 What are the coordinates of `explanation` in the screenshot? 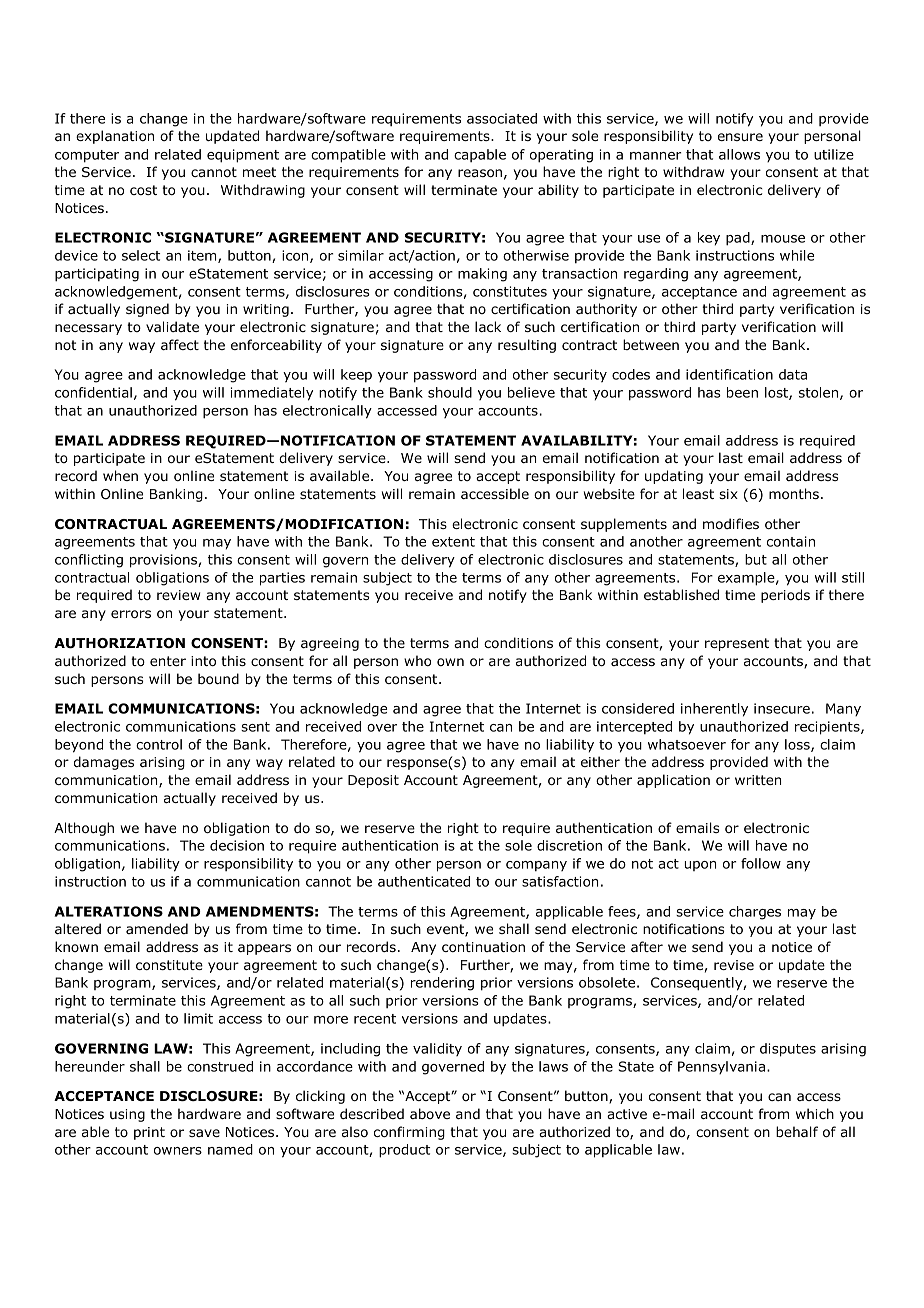 It's located at (115, 137).
